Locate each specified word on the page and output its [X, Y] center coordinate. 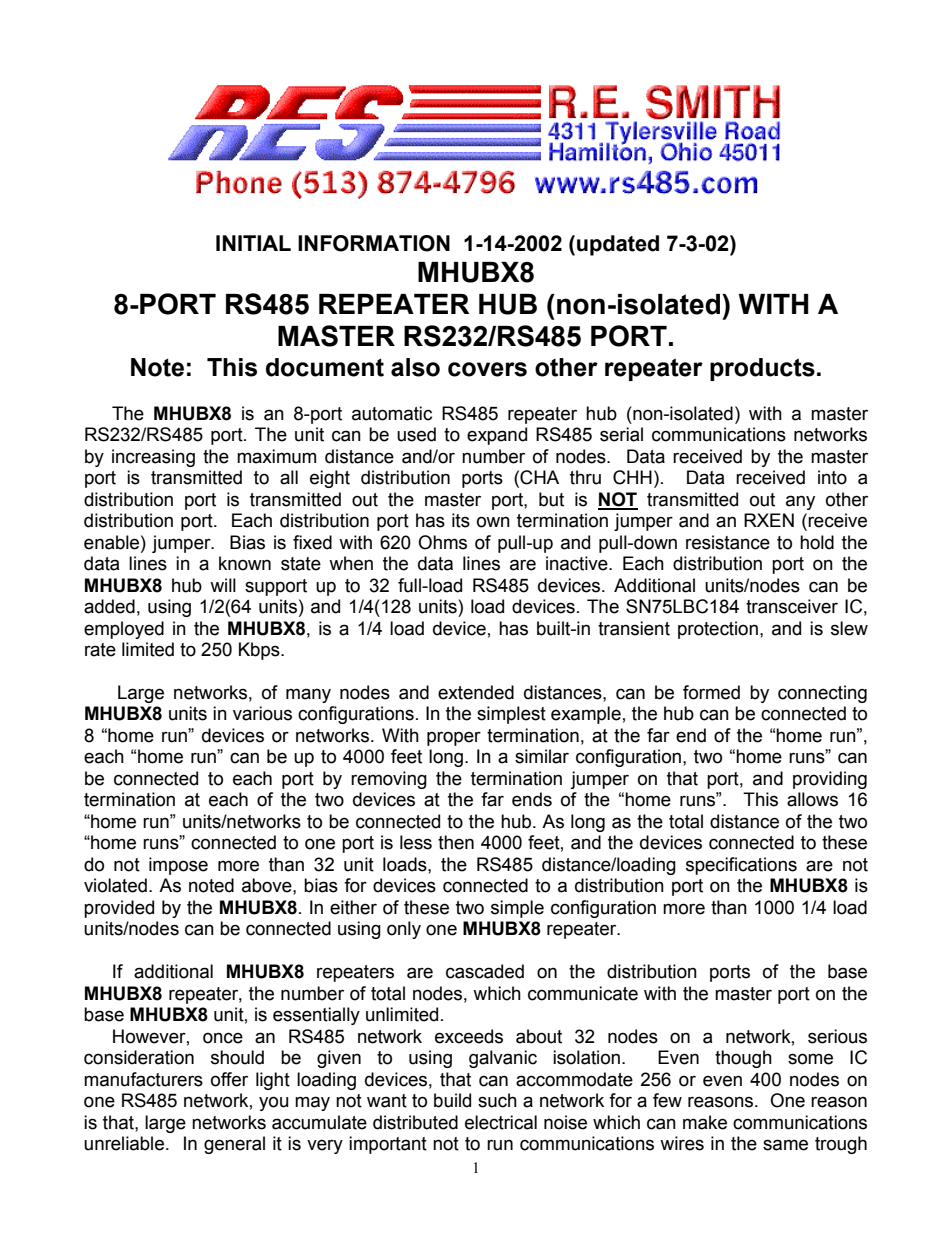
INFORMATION [374, 243]
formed [711, 692]
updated [618, 245]
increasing [153, 458]
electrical [501, 1122]
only [404, 930]
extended [476, 692]
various [262, 713]
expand [497, 436]
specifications [741, 866]
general [234, 1145]
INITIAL [253, 243]
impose [178, 866]
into [832, 477]
